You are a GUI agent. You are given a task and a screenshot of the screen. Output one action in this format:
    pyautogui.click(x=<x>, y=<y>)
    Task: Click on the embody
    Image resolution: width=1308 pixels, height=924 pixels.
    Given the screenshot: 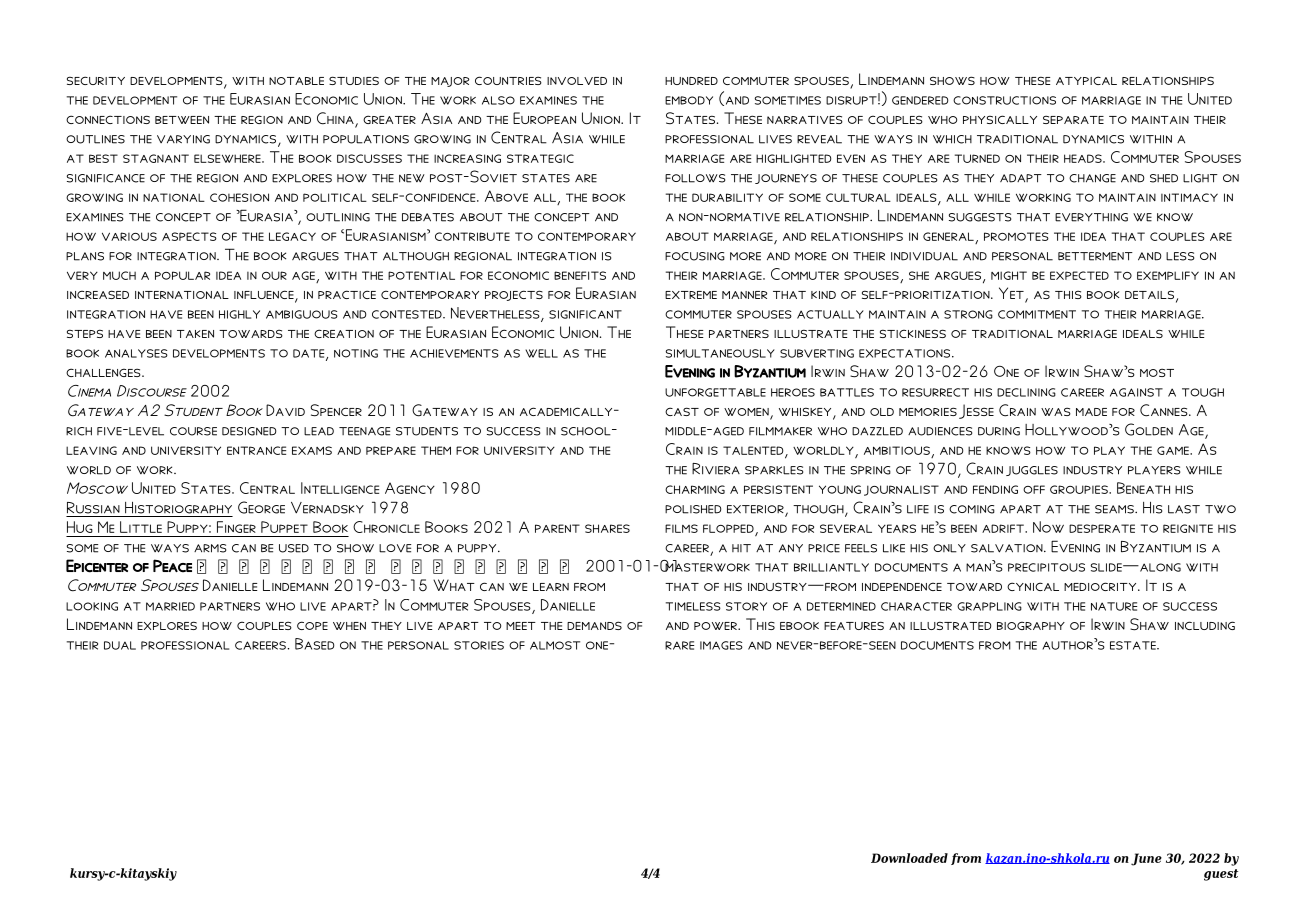 What is the action you would take?
    pyautogui.click(x=689, y=100)
